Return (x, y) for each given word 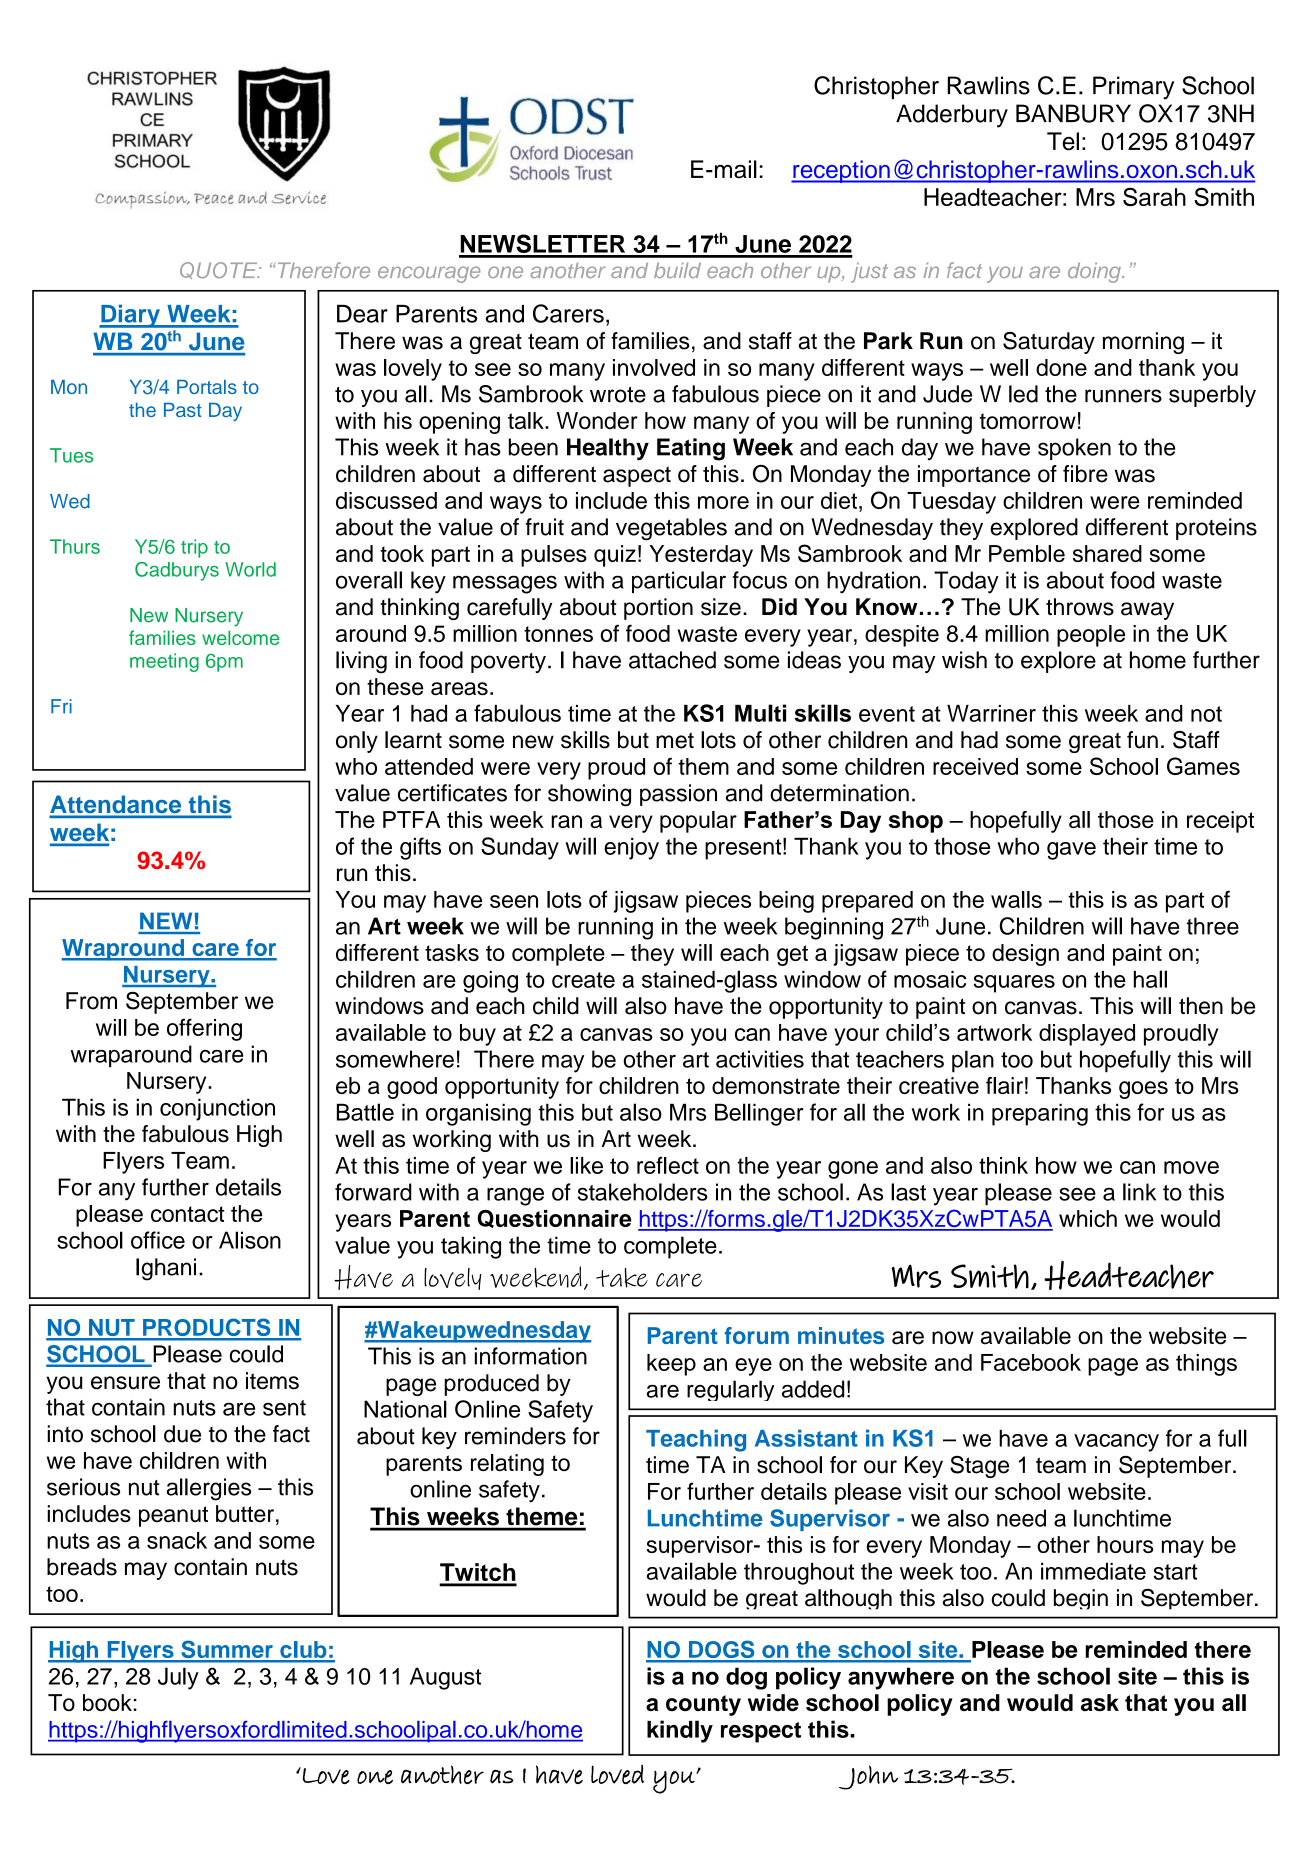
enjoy (631, 849)
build (677, 270)
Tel (1063, 141)
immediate (1093, 1571)
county (703, 1705)
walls (1016, 899)
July (178, 1678)
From (91, 1001)
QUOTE (220, 270)
